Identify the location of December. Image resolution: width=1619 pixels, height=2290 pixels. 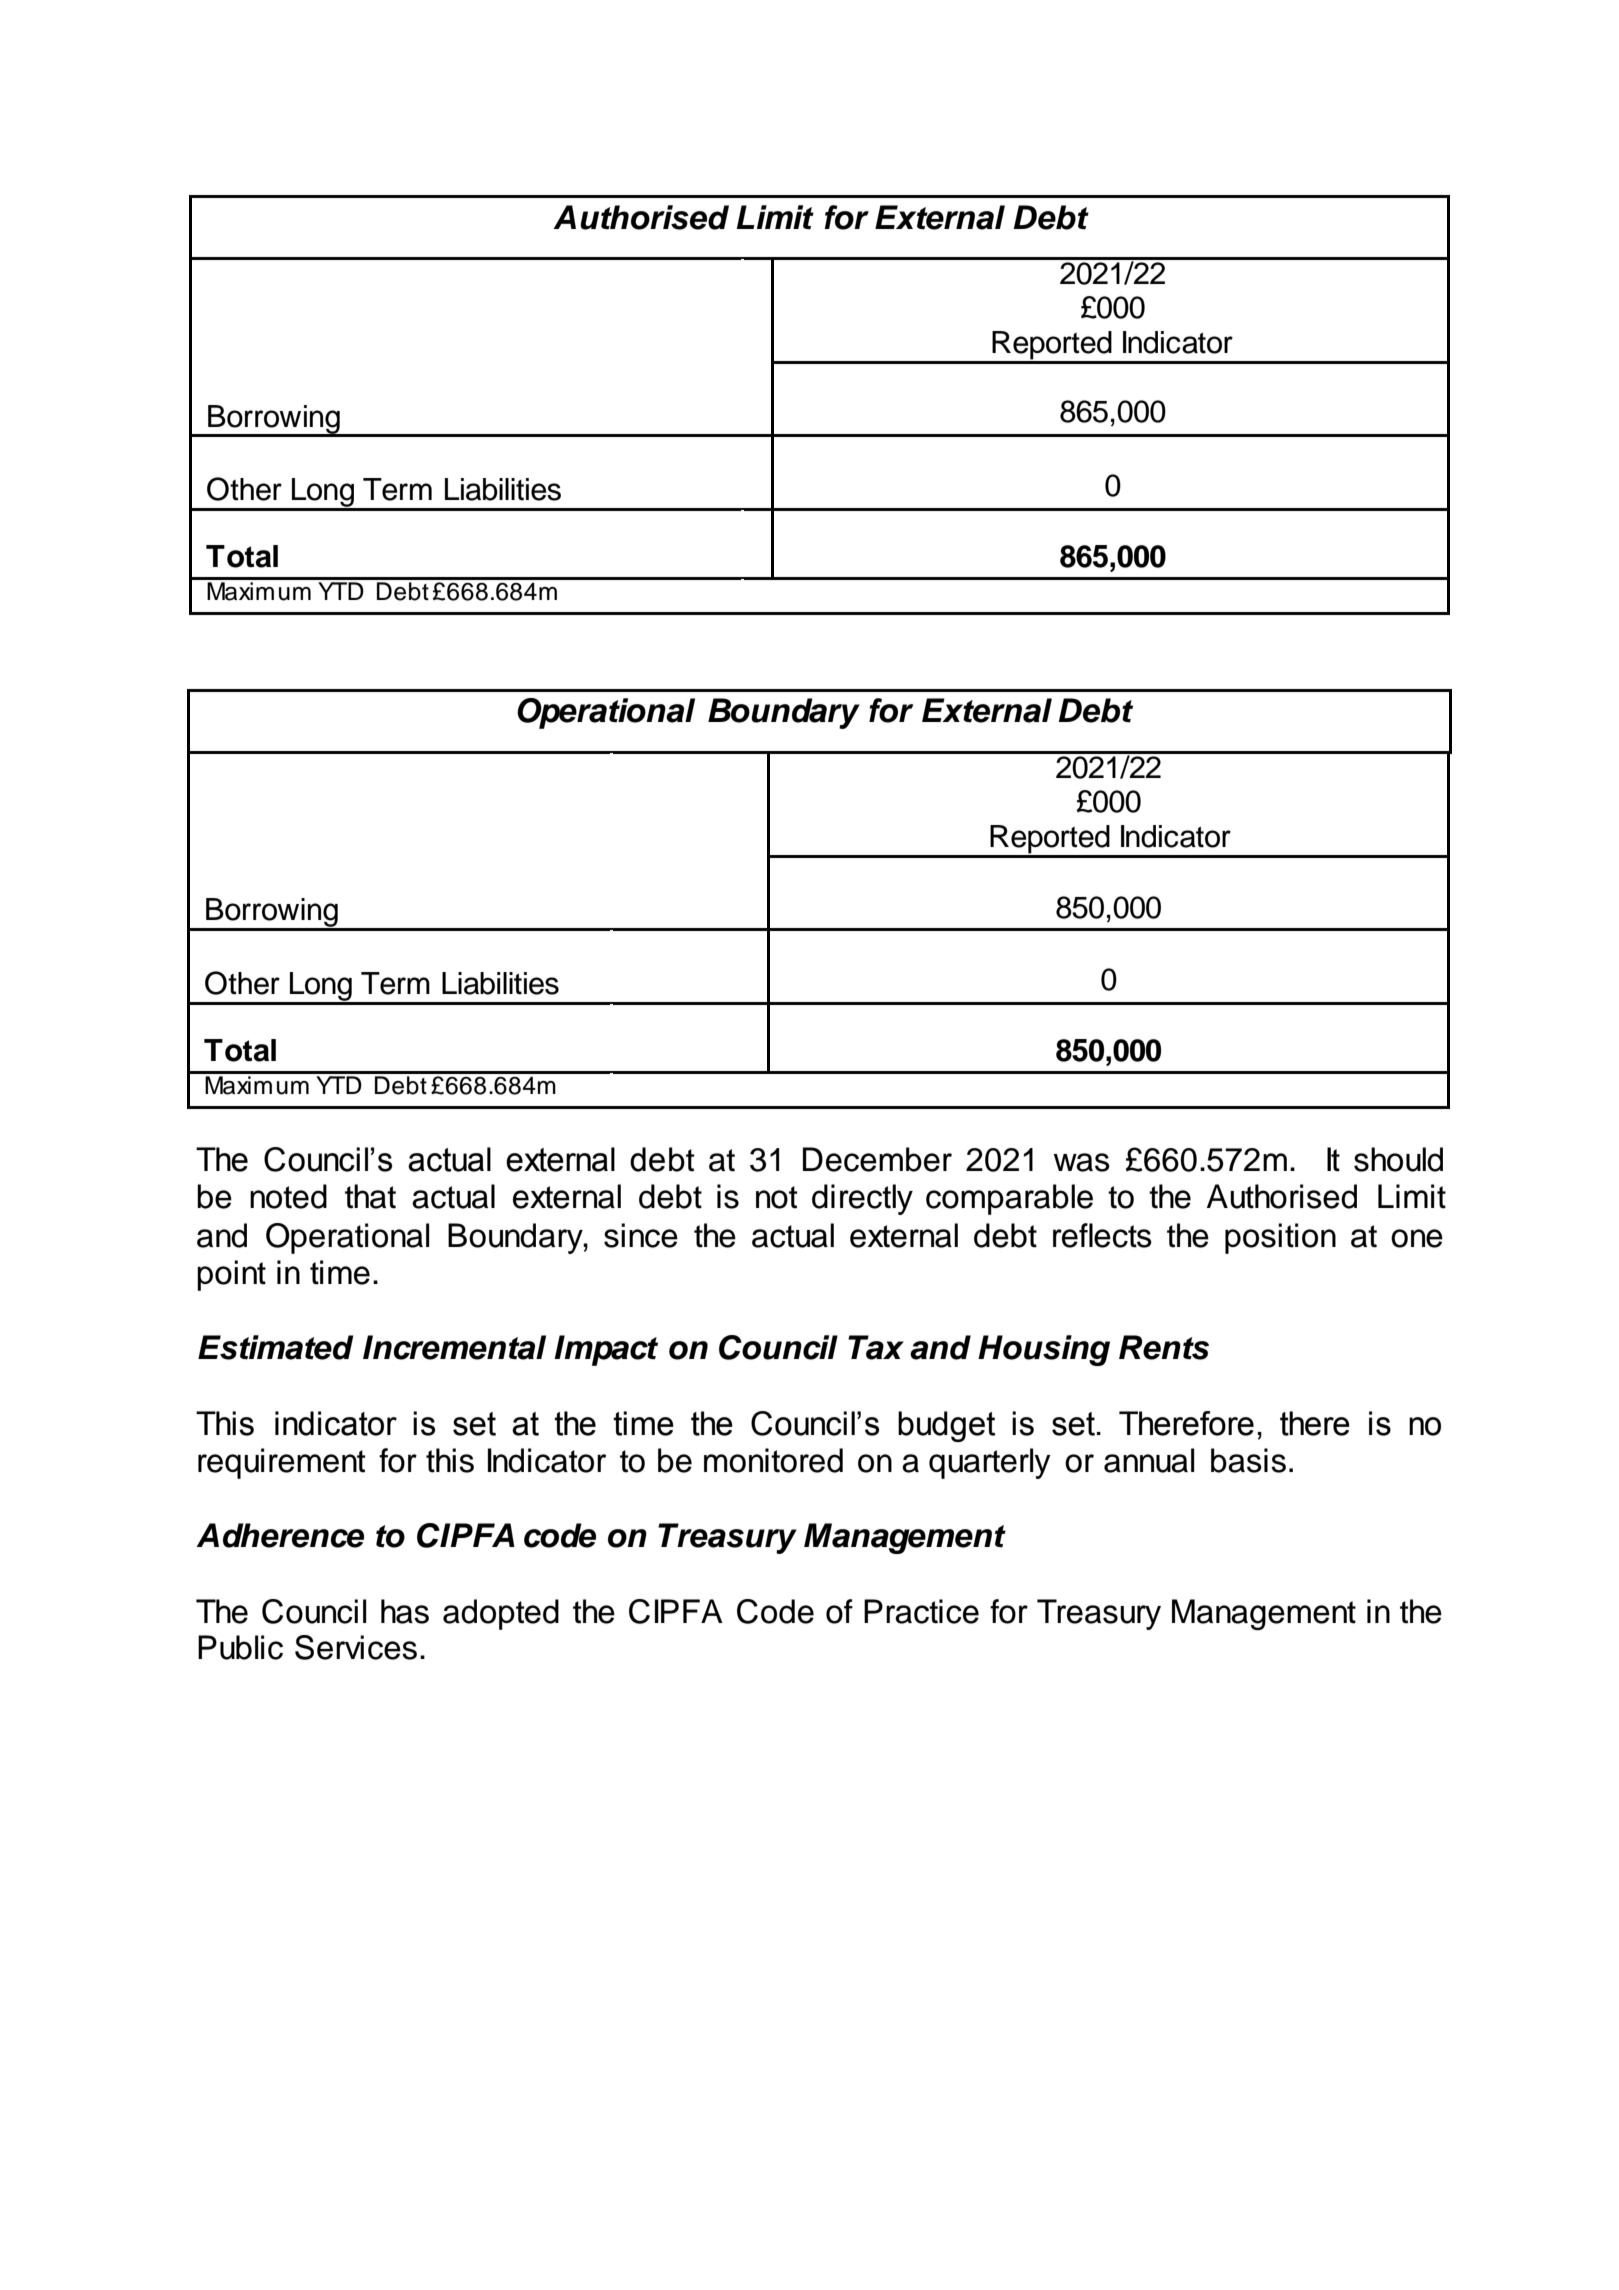
(877, 1159).
